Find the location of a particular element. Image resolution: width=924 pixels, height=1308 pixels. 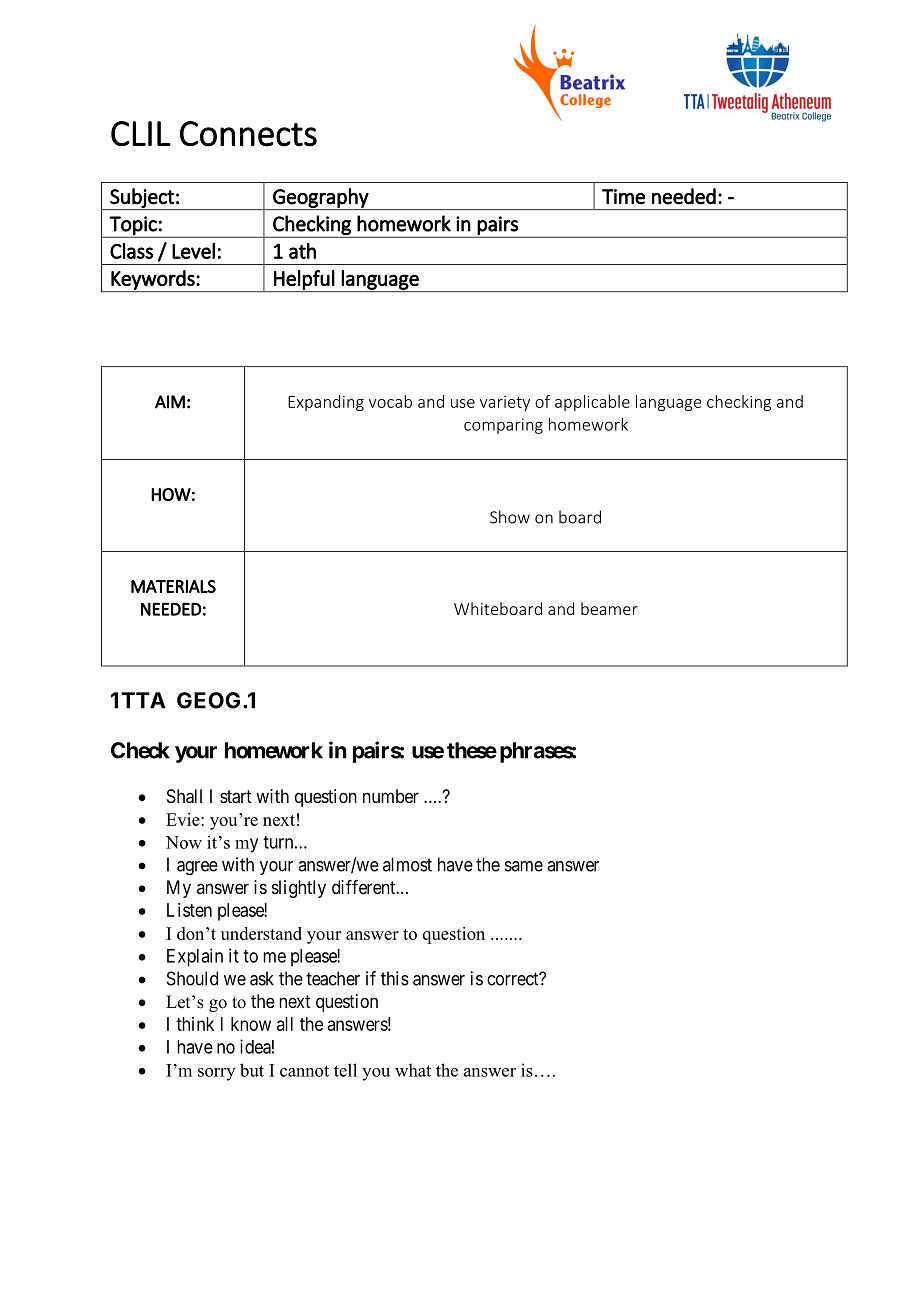

beamer is located at coordinates (609, 608).
